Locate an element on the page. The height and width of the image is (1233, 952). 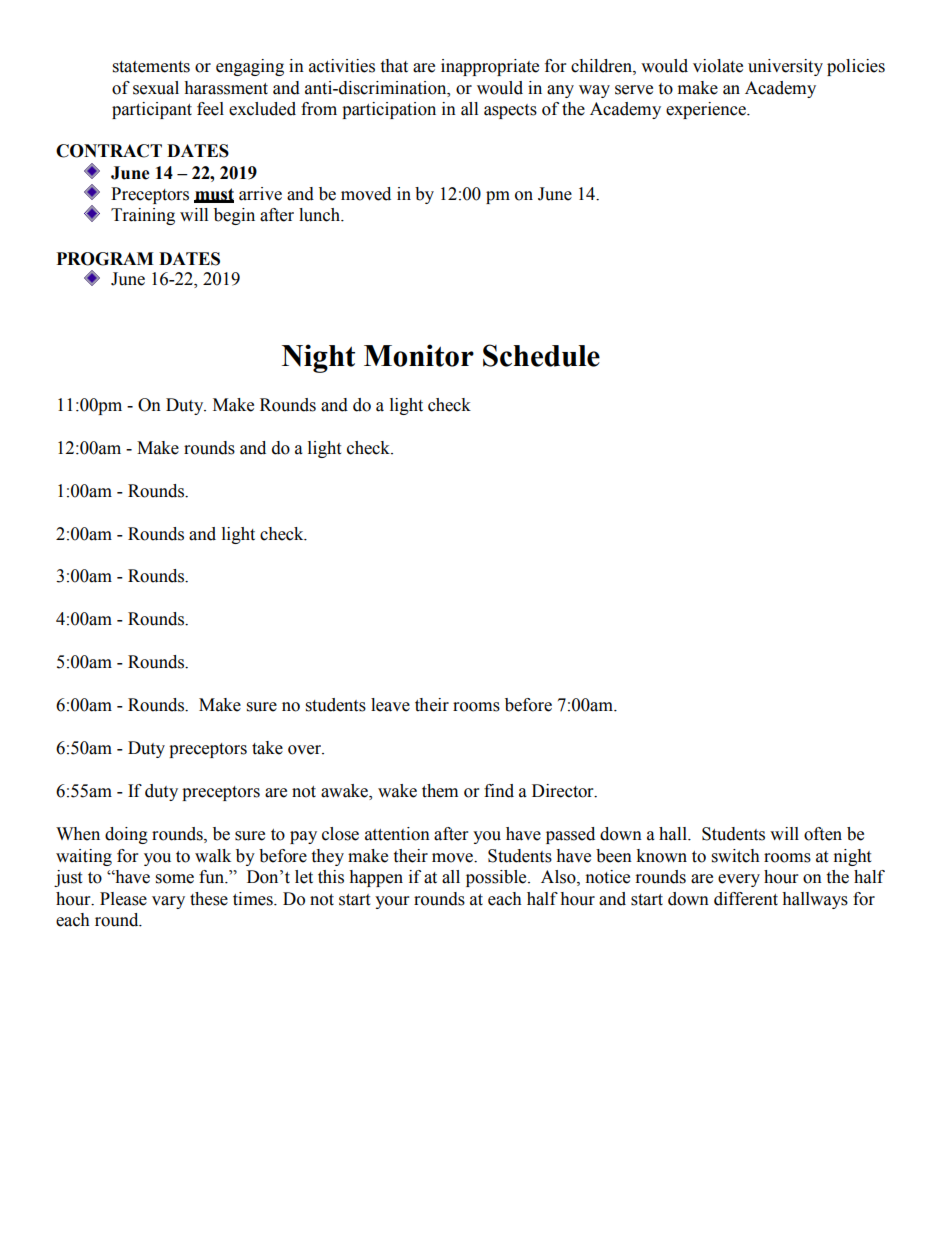
PROGRAM is located at coordinates (105, 259).
